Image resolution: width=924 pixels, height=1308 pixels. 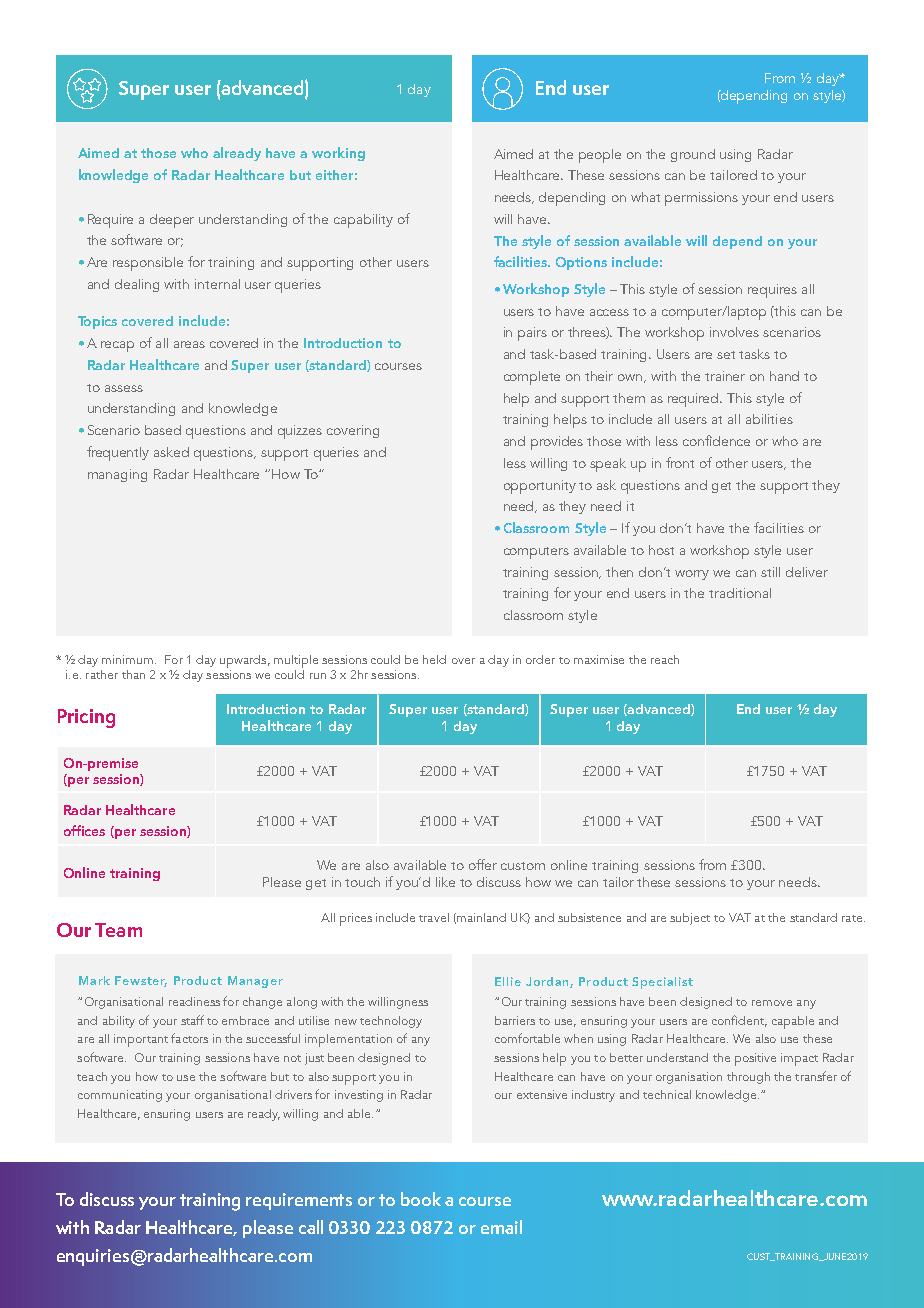 What do you see at coordinates (557, 443) in the image?
I see `provides` at bounding box center [557, 443].
